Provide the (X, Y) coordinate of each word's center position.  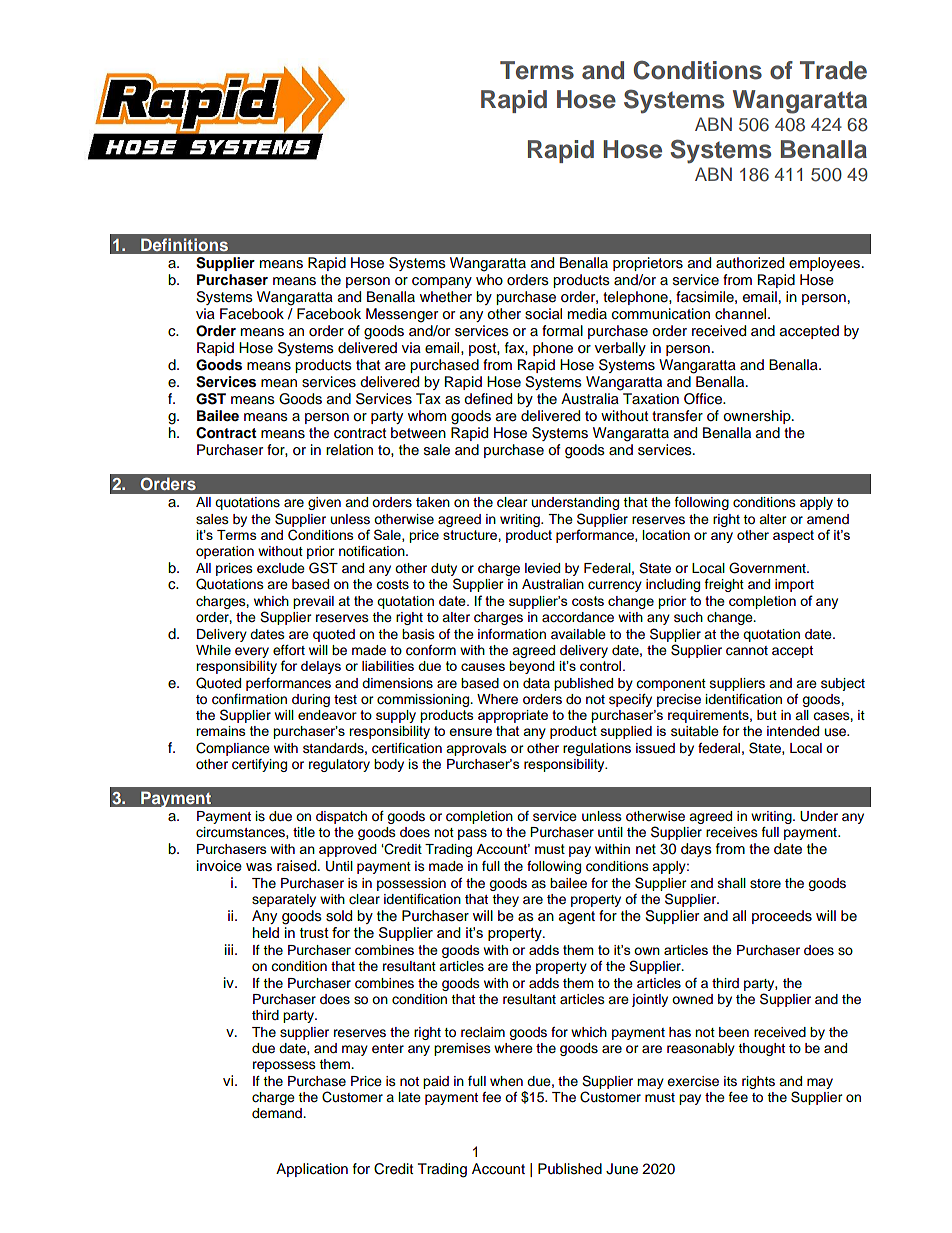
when (506, 1081)
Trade (833, 70)
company (442, 282)
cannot (747, 651)
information (512, 634)
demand (278, 1113)
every (252, 652)
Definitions (184, 244)
